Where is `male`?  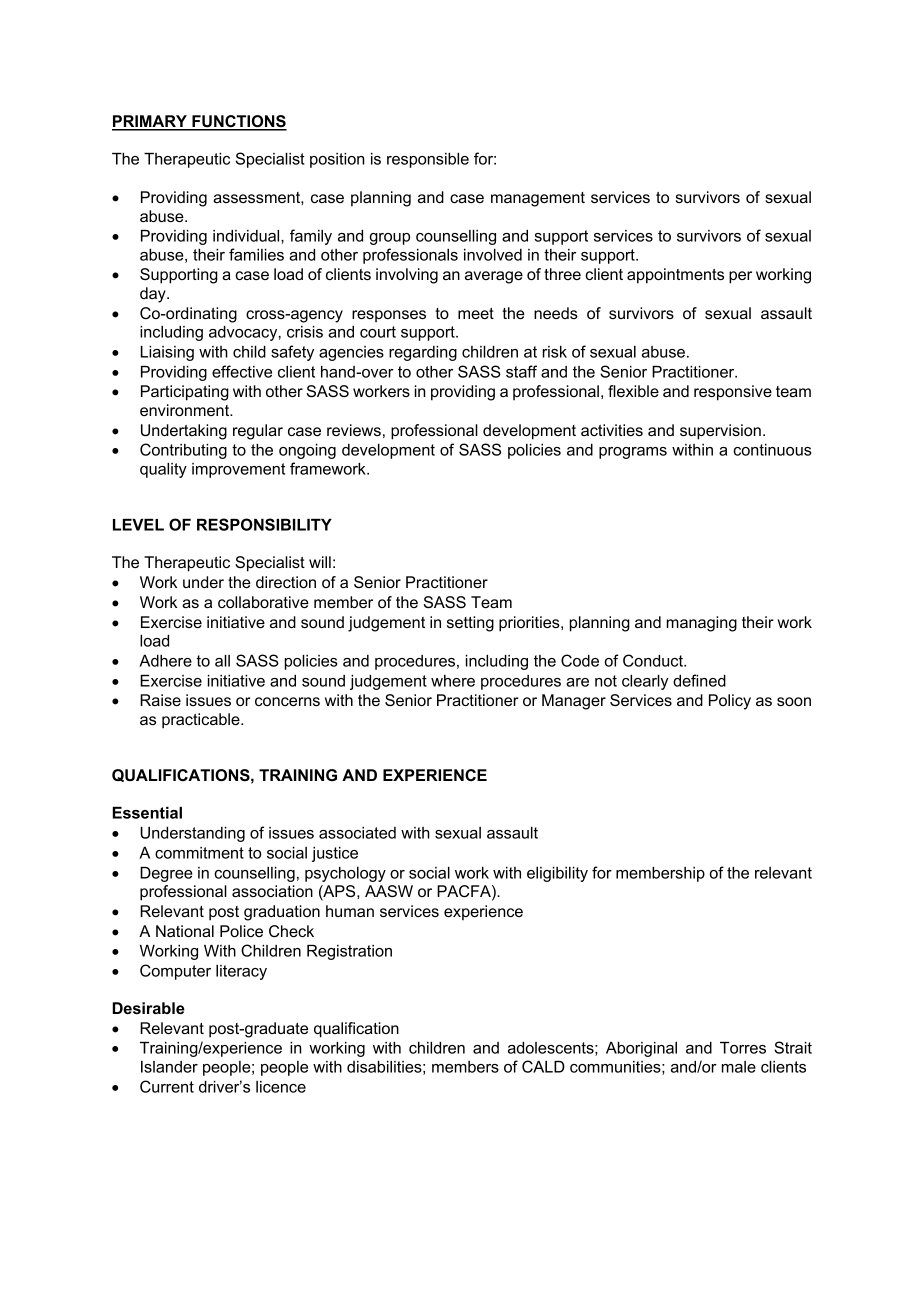
male is located at coordinates (739, 1067).
